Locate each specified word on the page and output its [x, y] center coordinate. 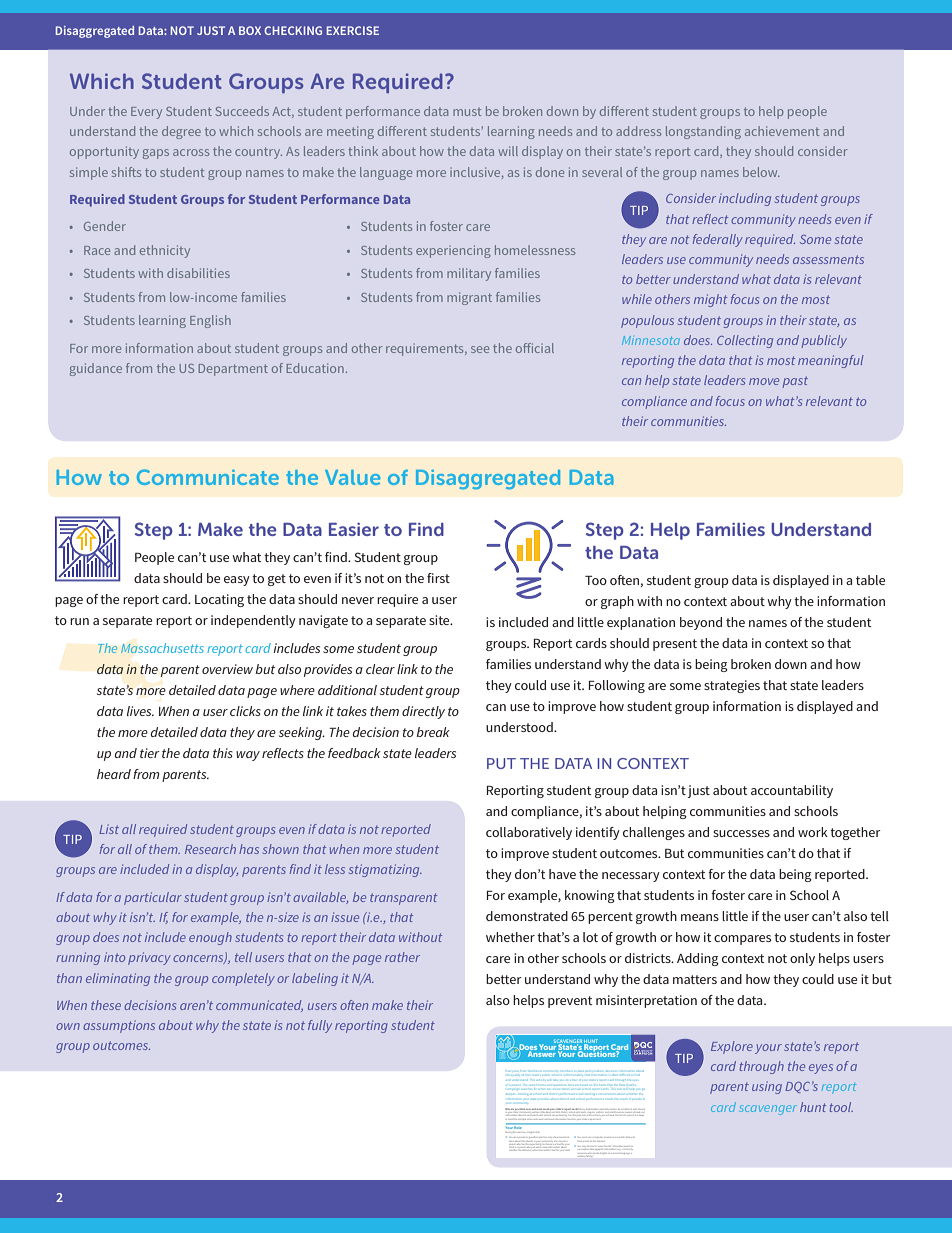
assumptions [119, 1026]
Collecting [745, 341]
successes [741, 833]
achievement [782, 131]
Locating [219, 600]
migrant [469, 298]
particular [153, 898]
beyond [701, 623]
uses [528, 1109]
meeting [350, 132]
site [440, 620]
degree [181, 132]
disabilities [198, 273]
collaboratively [529, 833]
